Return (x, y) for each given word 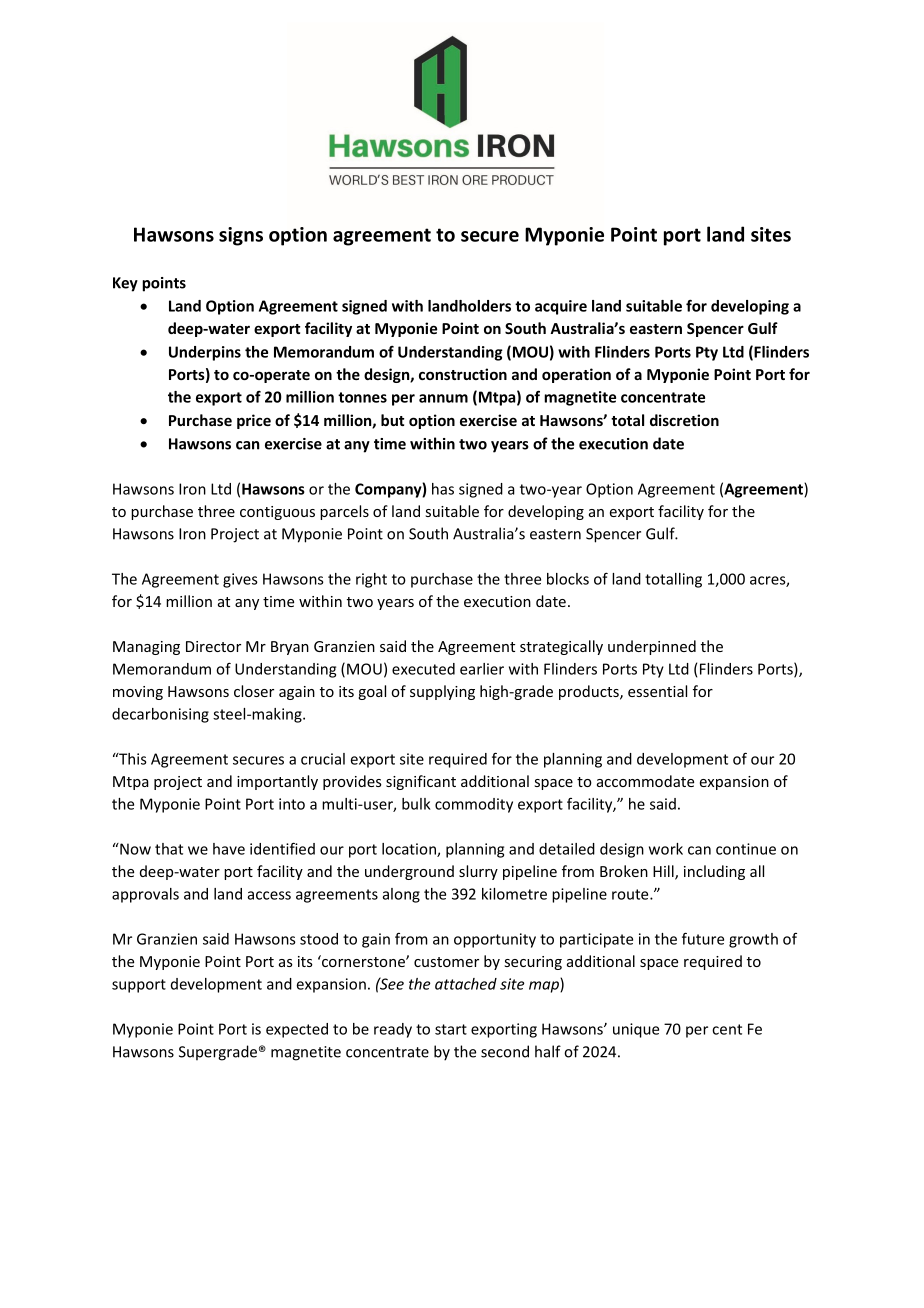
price (254, 421)
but (392, 420)
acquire (561, 307)
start (451, 1029)
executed (423, 669)
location (410, 850)
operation (576, 375)
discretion (684, 420)
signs (241, 236)
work (666, 849)
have (229, 849)
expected (297, 1030)
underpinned (652, 647)
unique (636, 1030)
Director (213, 646)
